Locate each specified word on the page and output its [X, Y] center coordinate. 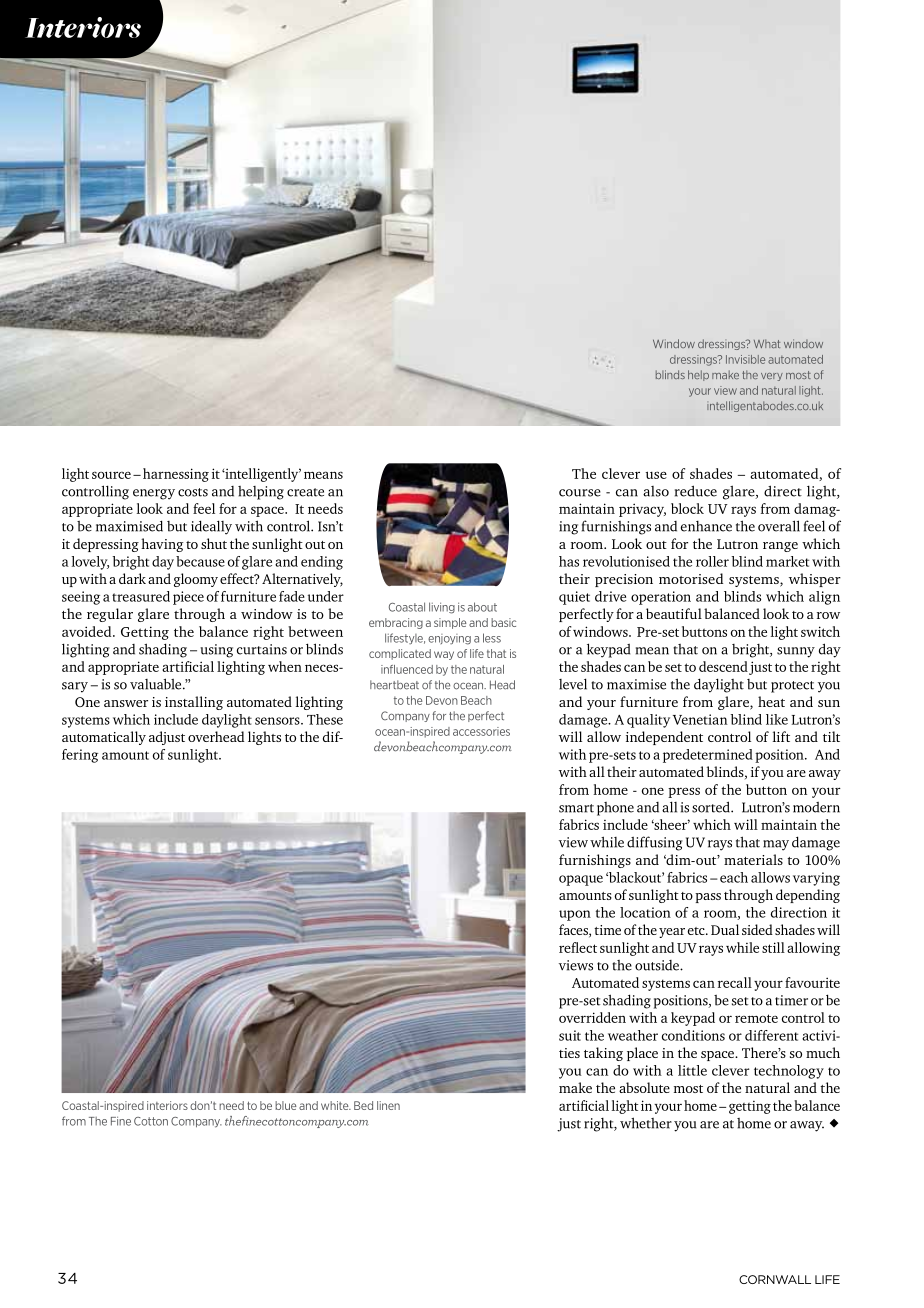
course [580, 493]
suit [570, 1035]
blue [286, 1105]
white [336, 1105]
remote [756, 1018]
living [442, 608]
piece [188, 598]
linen [388, 1105]
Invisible [745, 359]
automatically [104, 738]
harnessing [176, 475]
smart [576, 808]
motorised [691, 578]
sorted [712, 807]
